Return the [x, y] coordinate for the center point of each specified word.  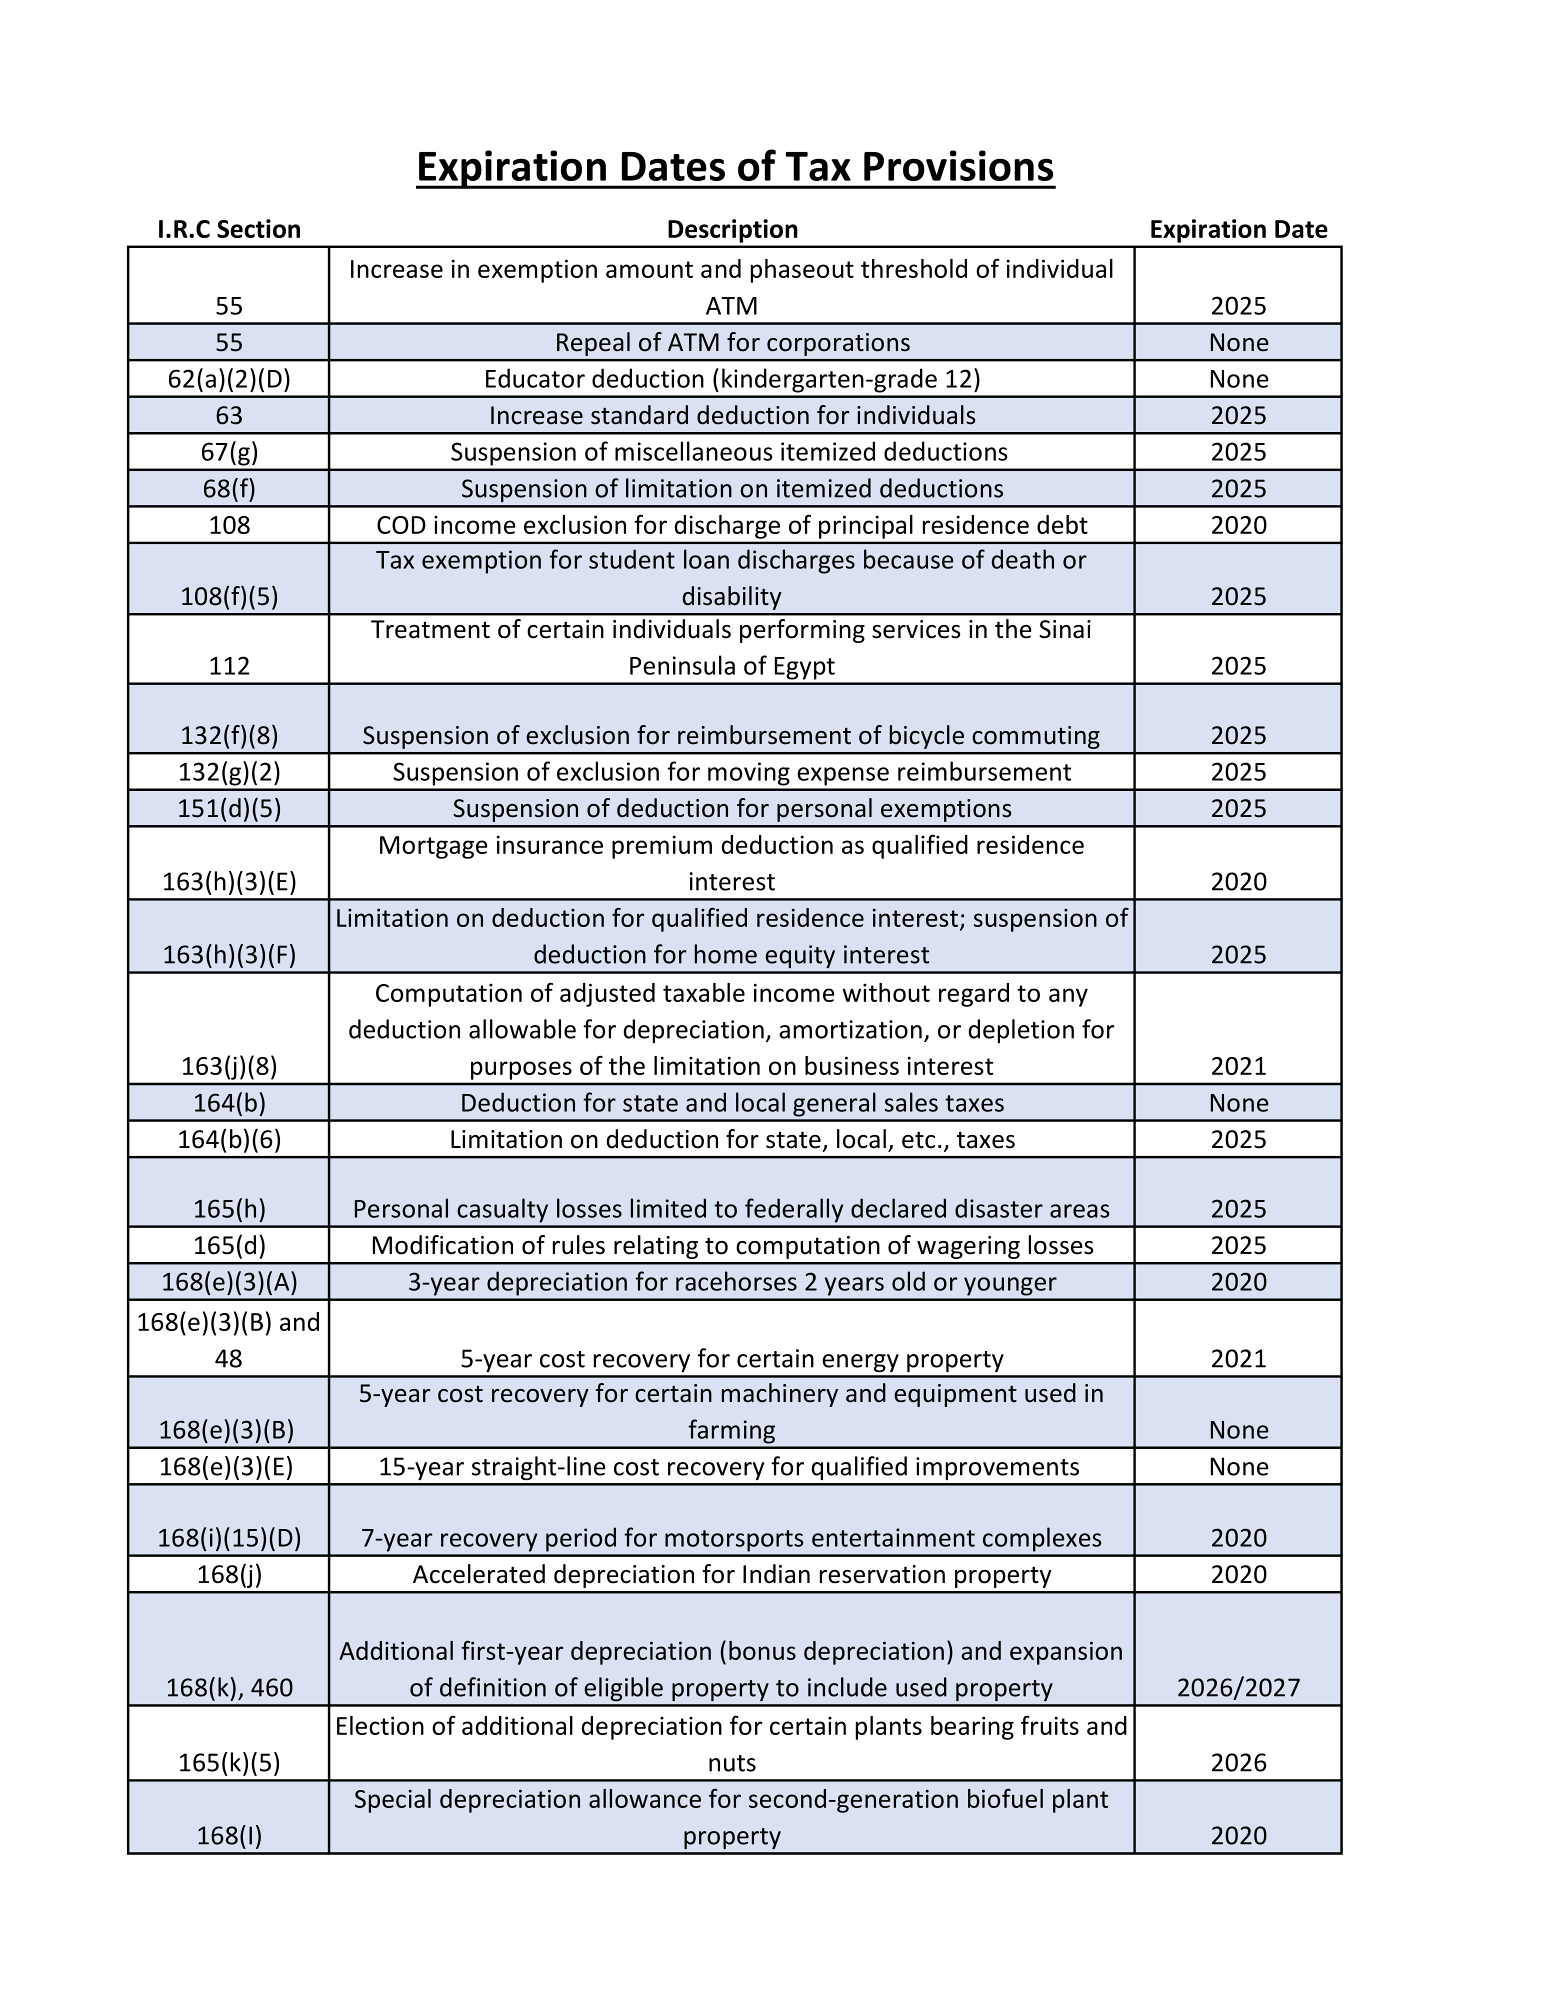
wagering [968, 1247]
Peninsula [682, 665]
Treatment [430, 629]
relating [656, 1247]
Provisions [958, 165]
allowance [645, 1798]
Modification [443, 1245]
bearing [972, 1728]
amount [649, 269]
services [916, 629]
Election [380, 1725]
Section [258, 228]
